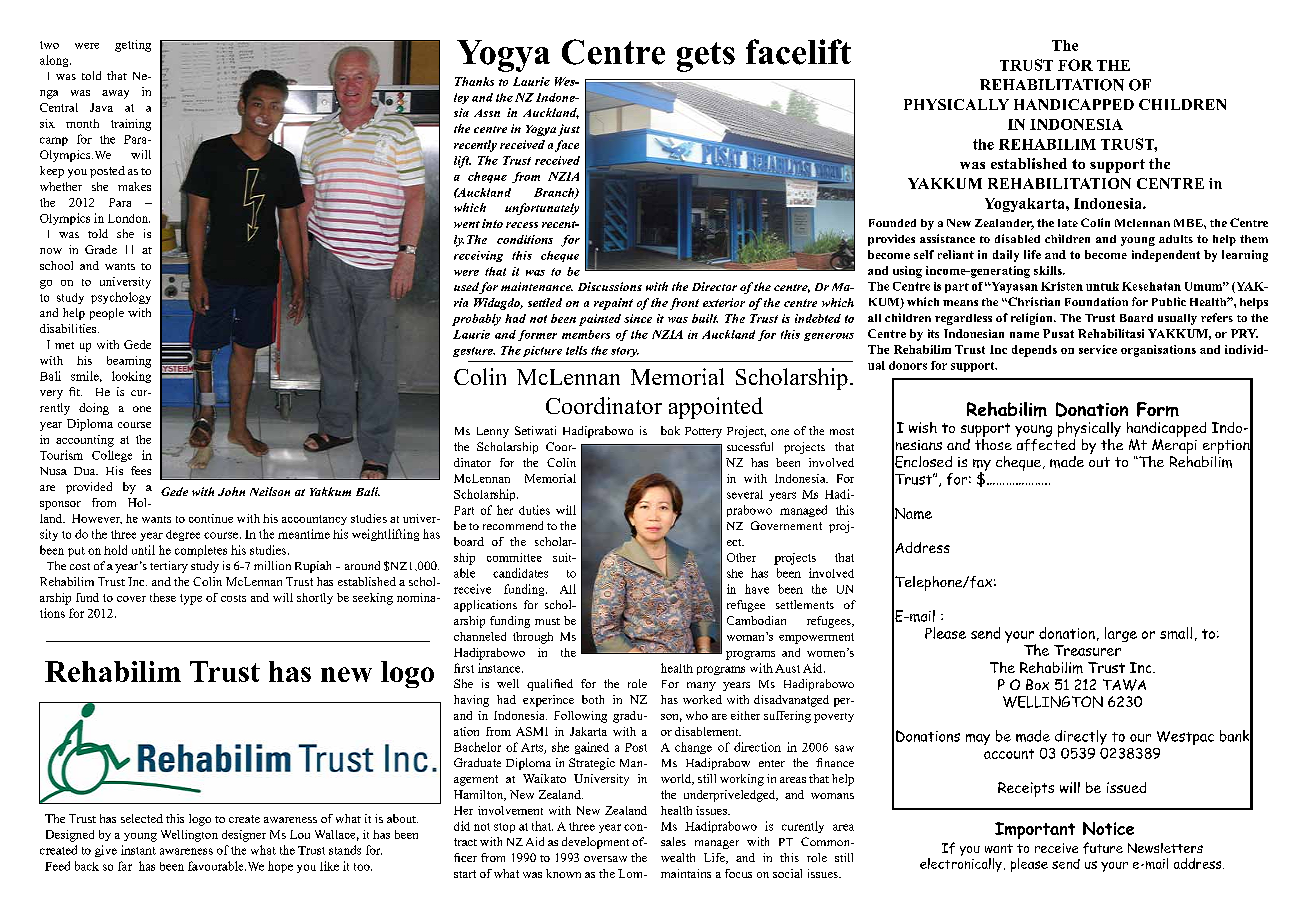  What do you see at coordinates (1068, 223) in the screenshot?
I see `late` at bounding box center [1068, 223].
